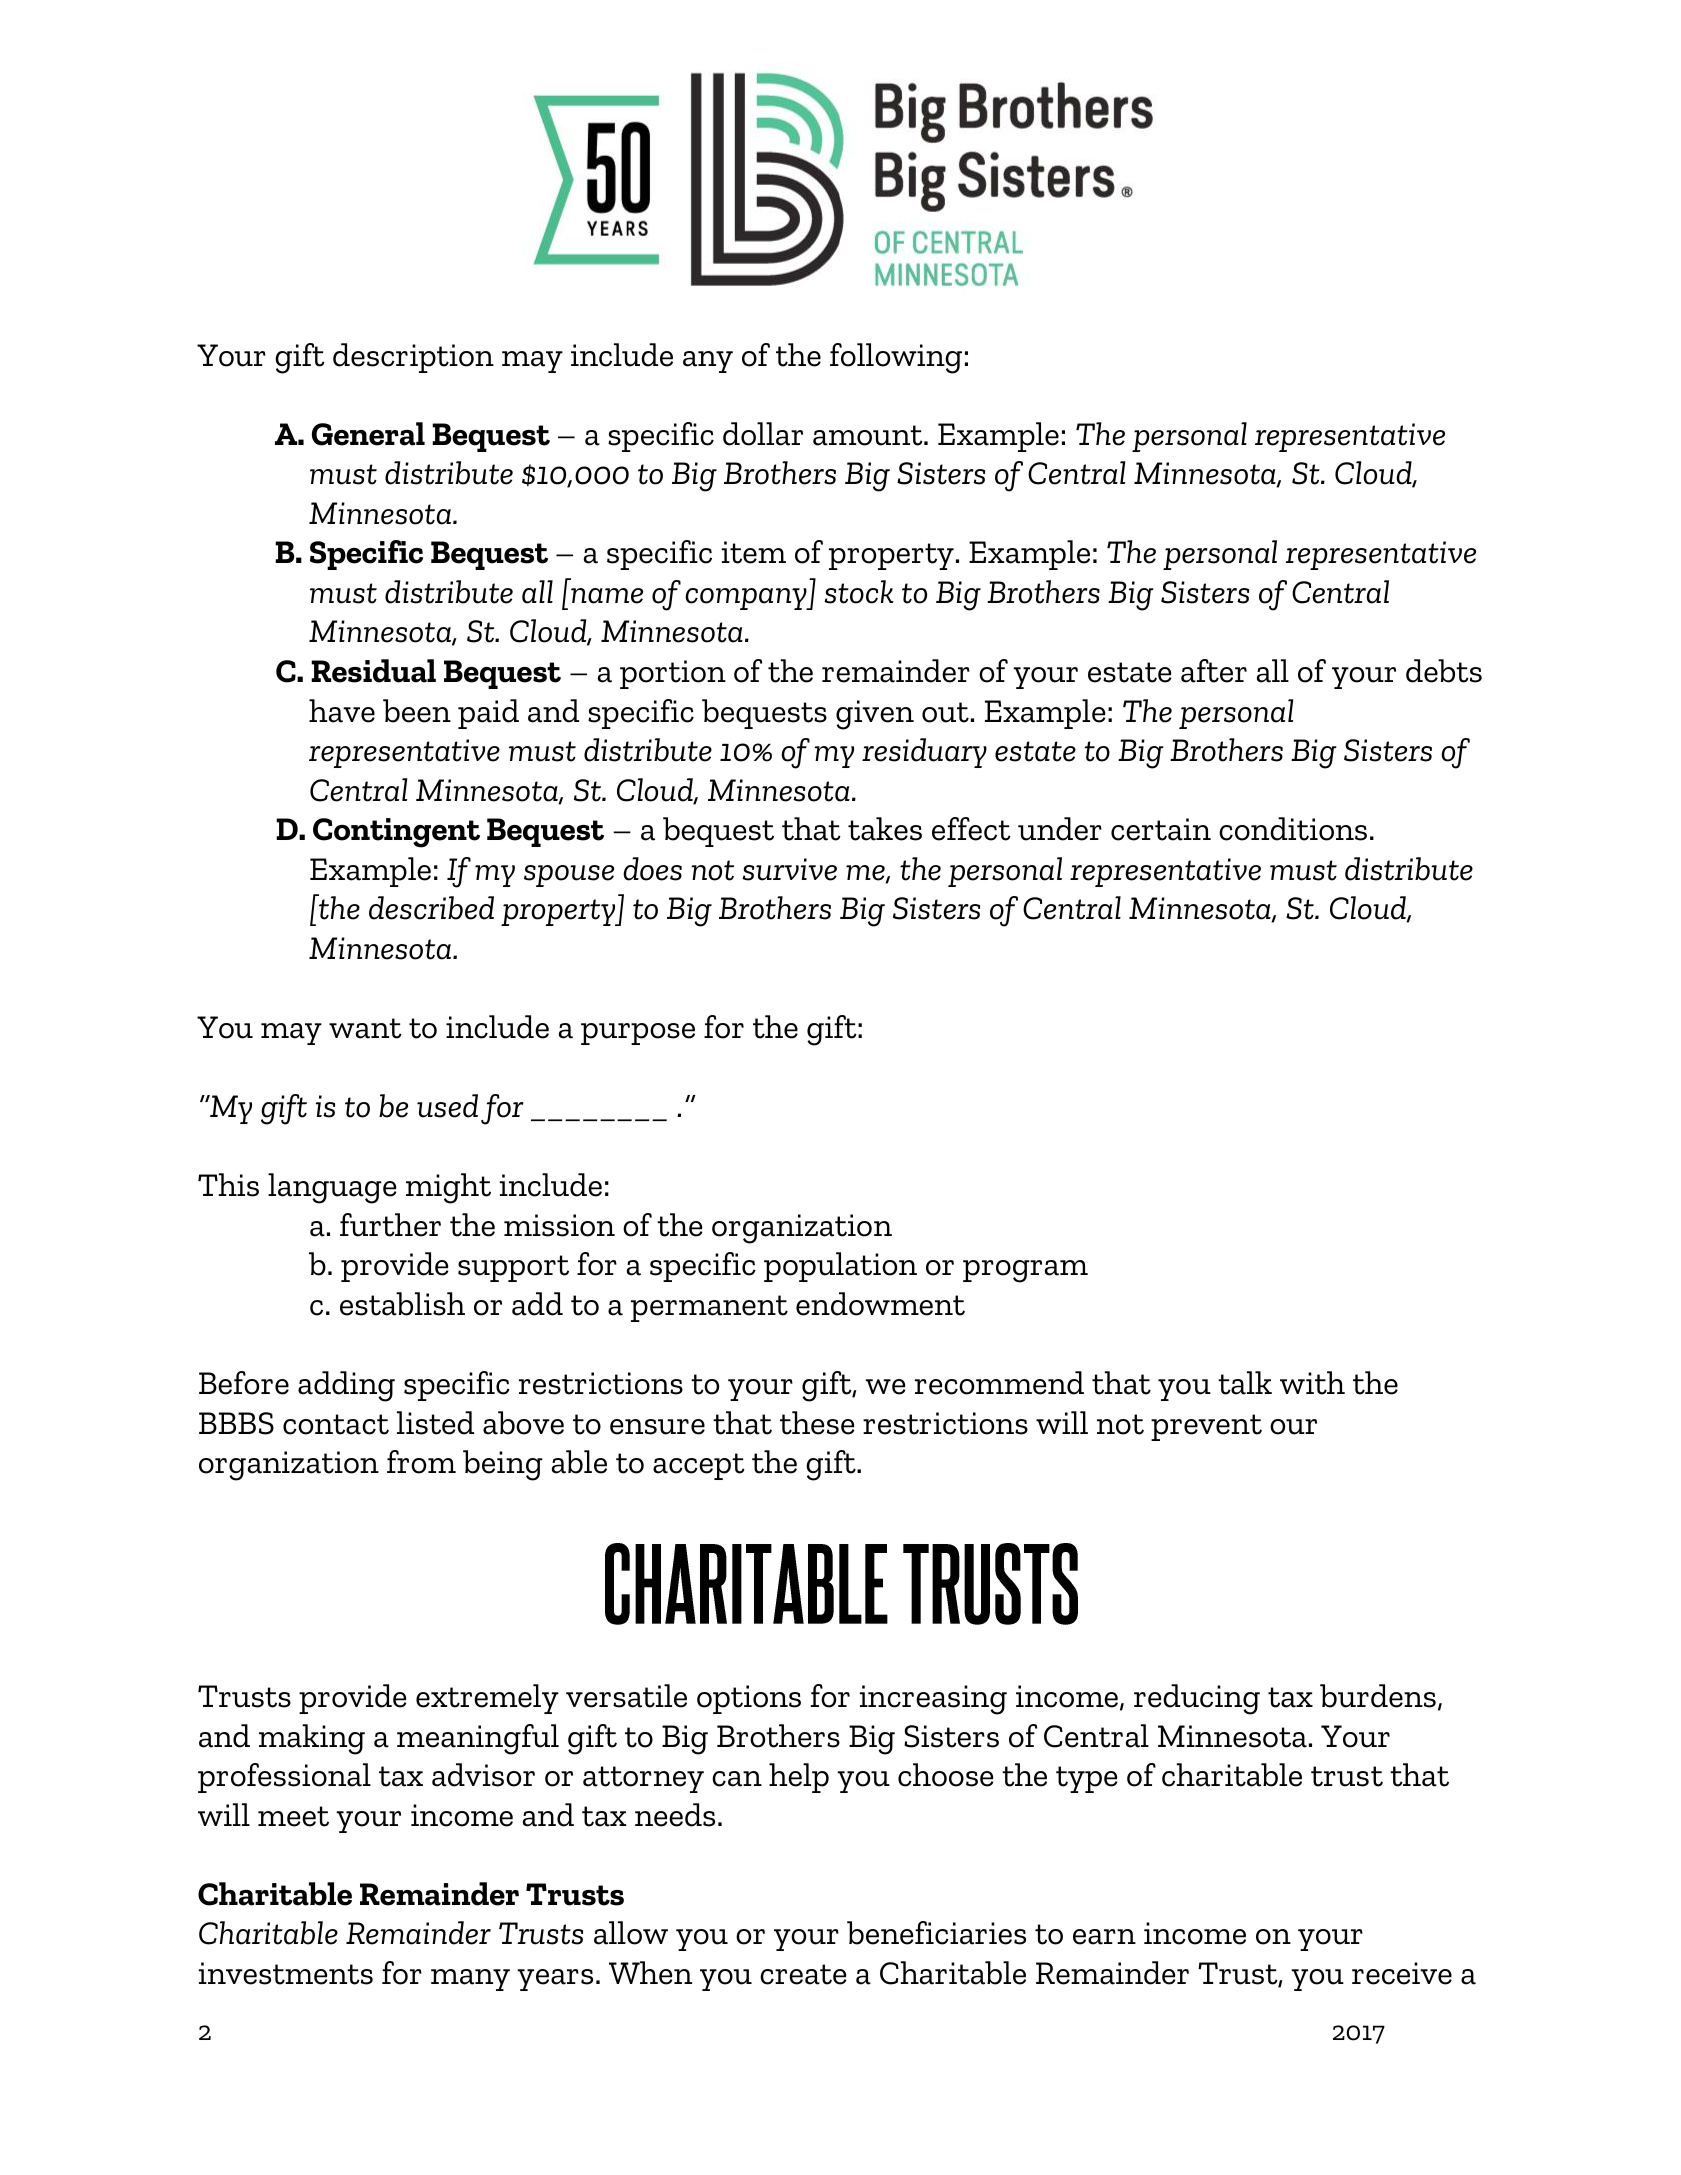 This screenshot has width=1681, height=2175. Describe the element at coordinates (763, 434) in the screenshot. I see `dollar` at that location.
